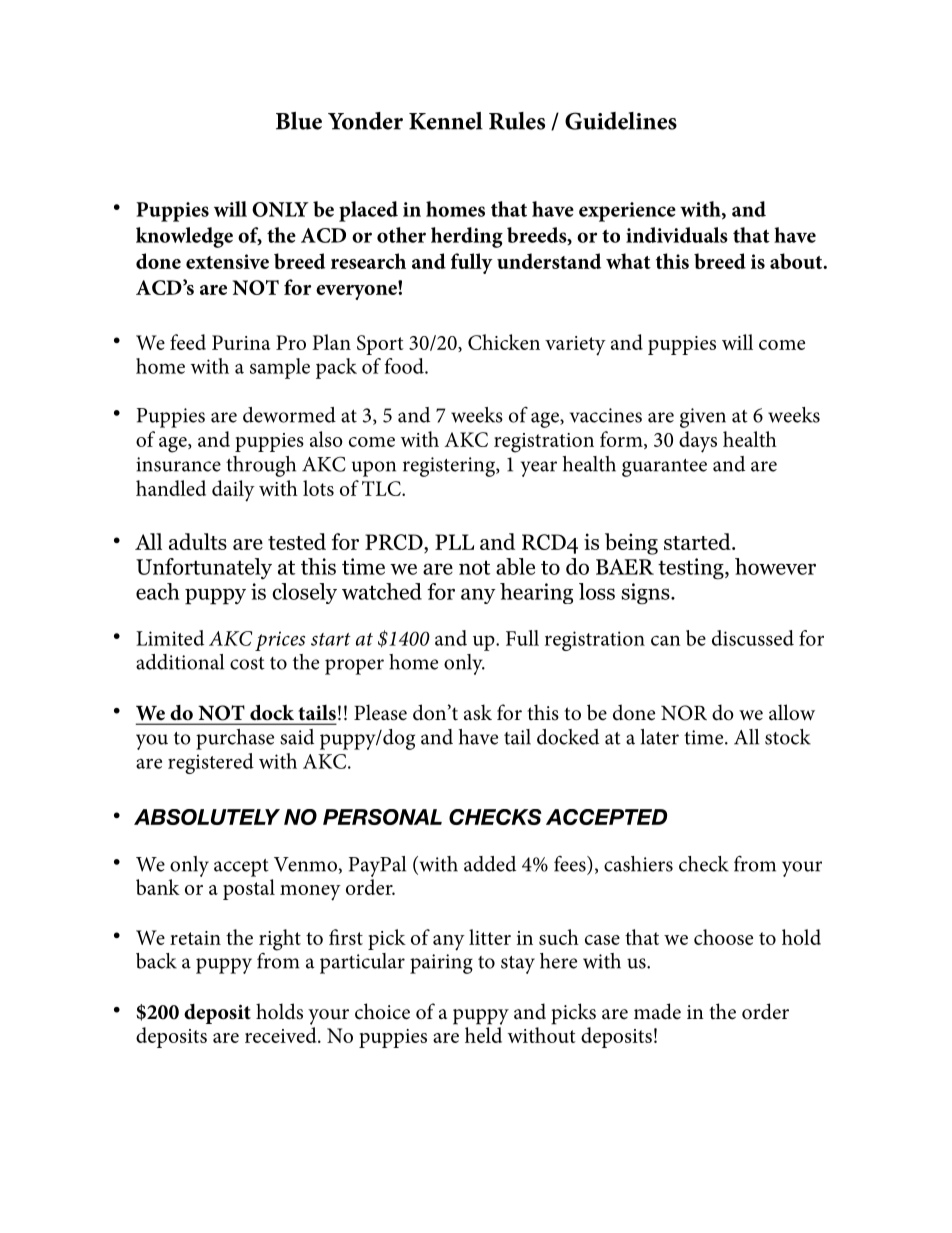  Describe the element at coordinates (515, 566) in the screenshot. I see `able` at that location.
